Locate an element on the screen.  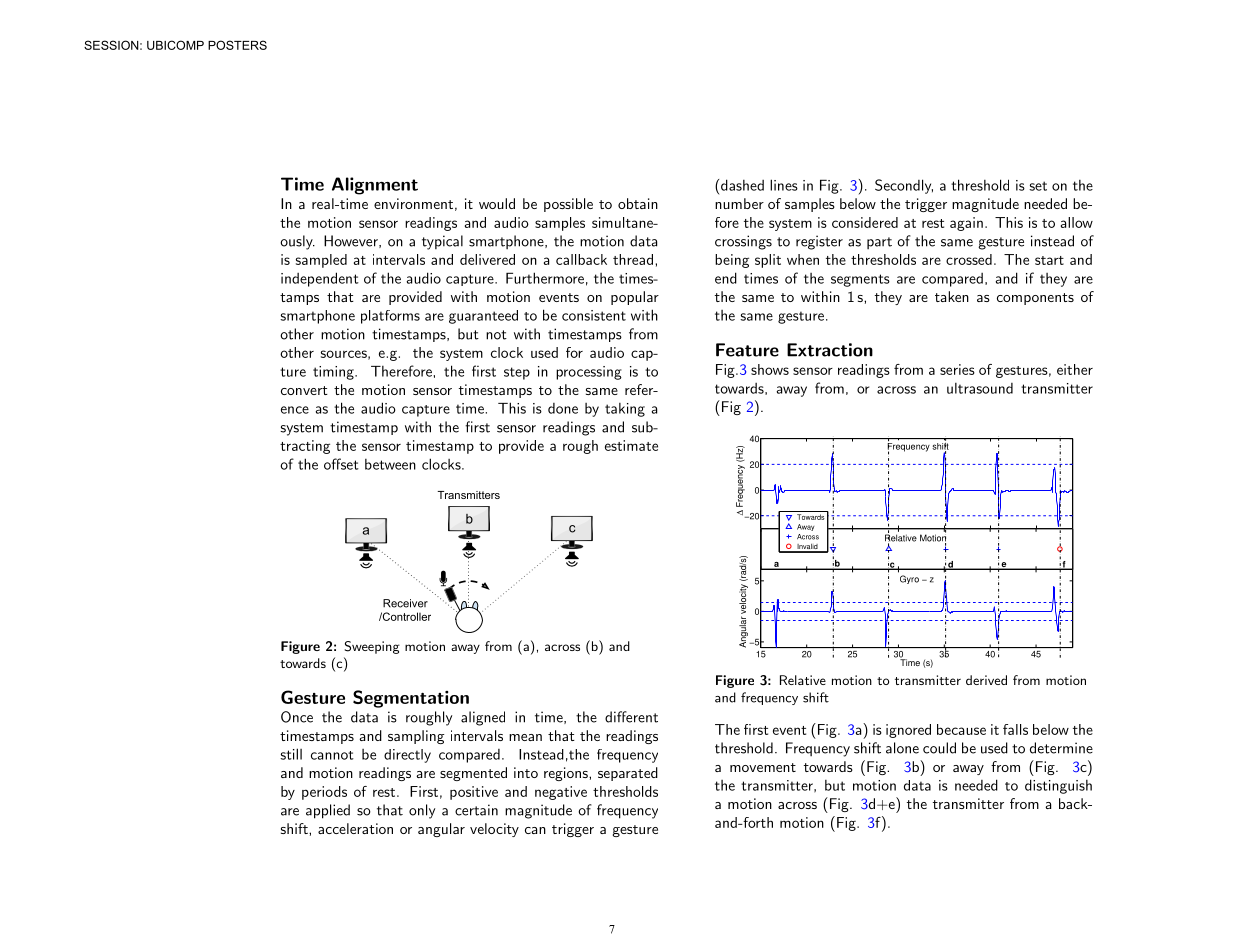
dashed is located at coordinates (742, 185).
